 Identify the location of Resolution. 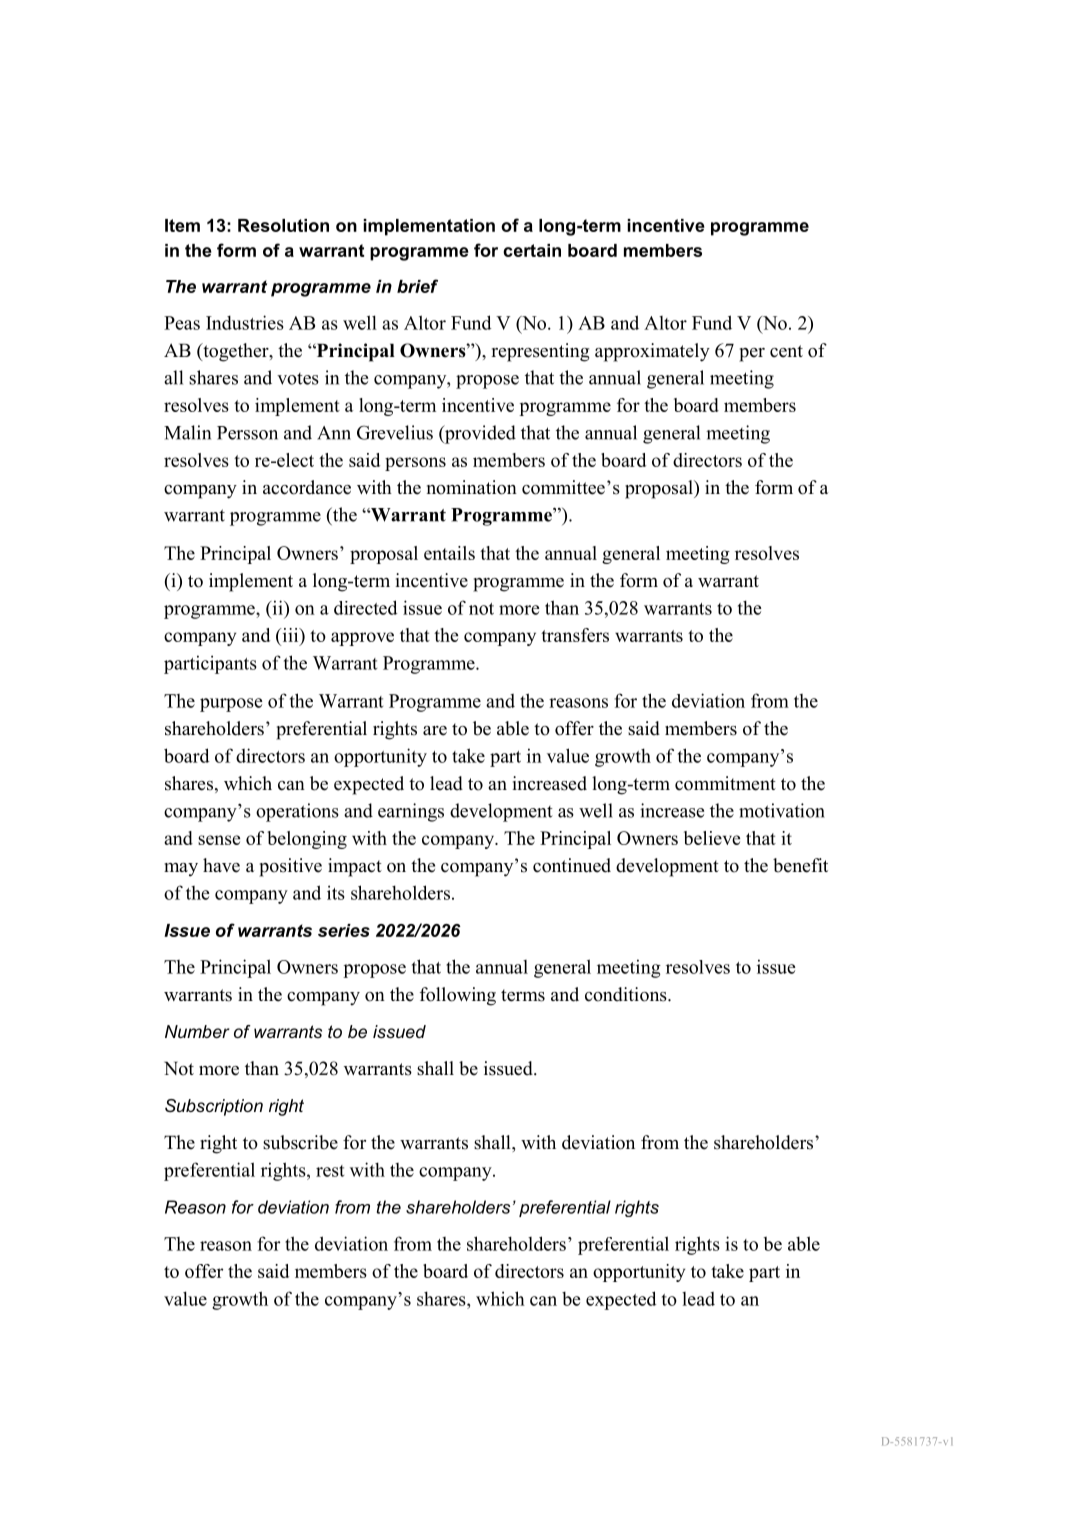
(283, 225).
